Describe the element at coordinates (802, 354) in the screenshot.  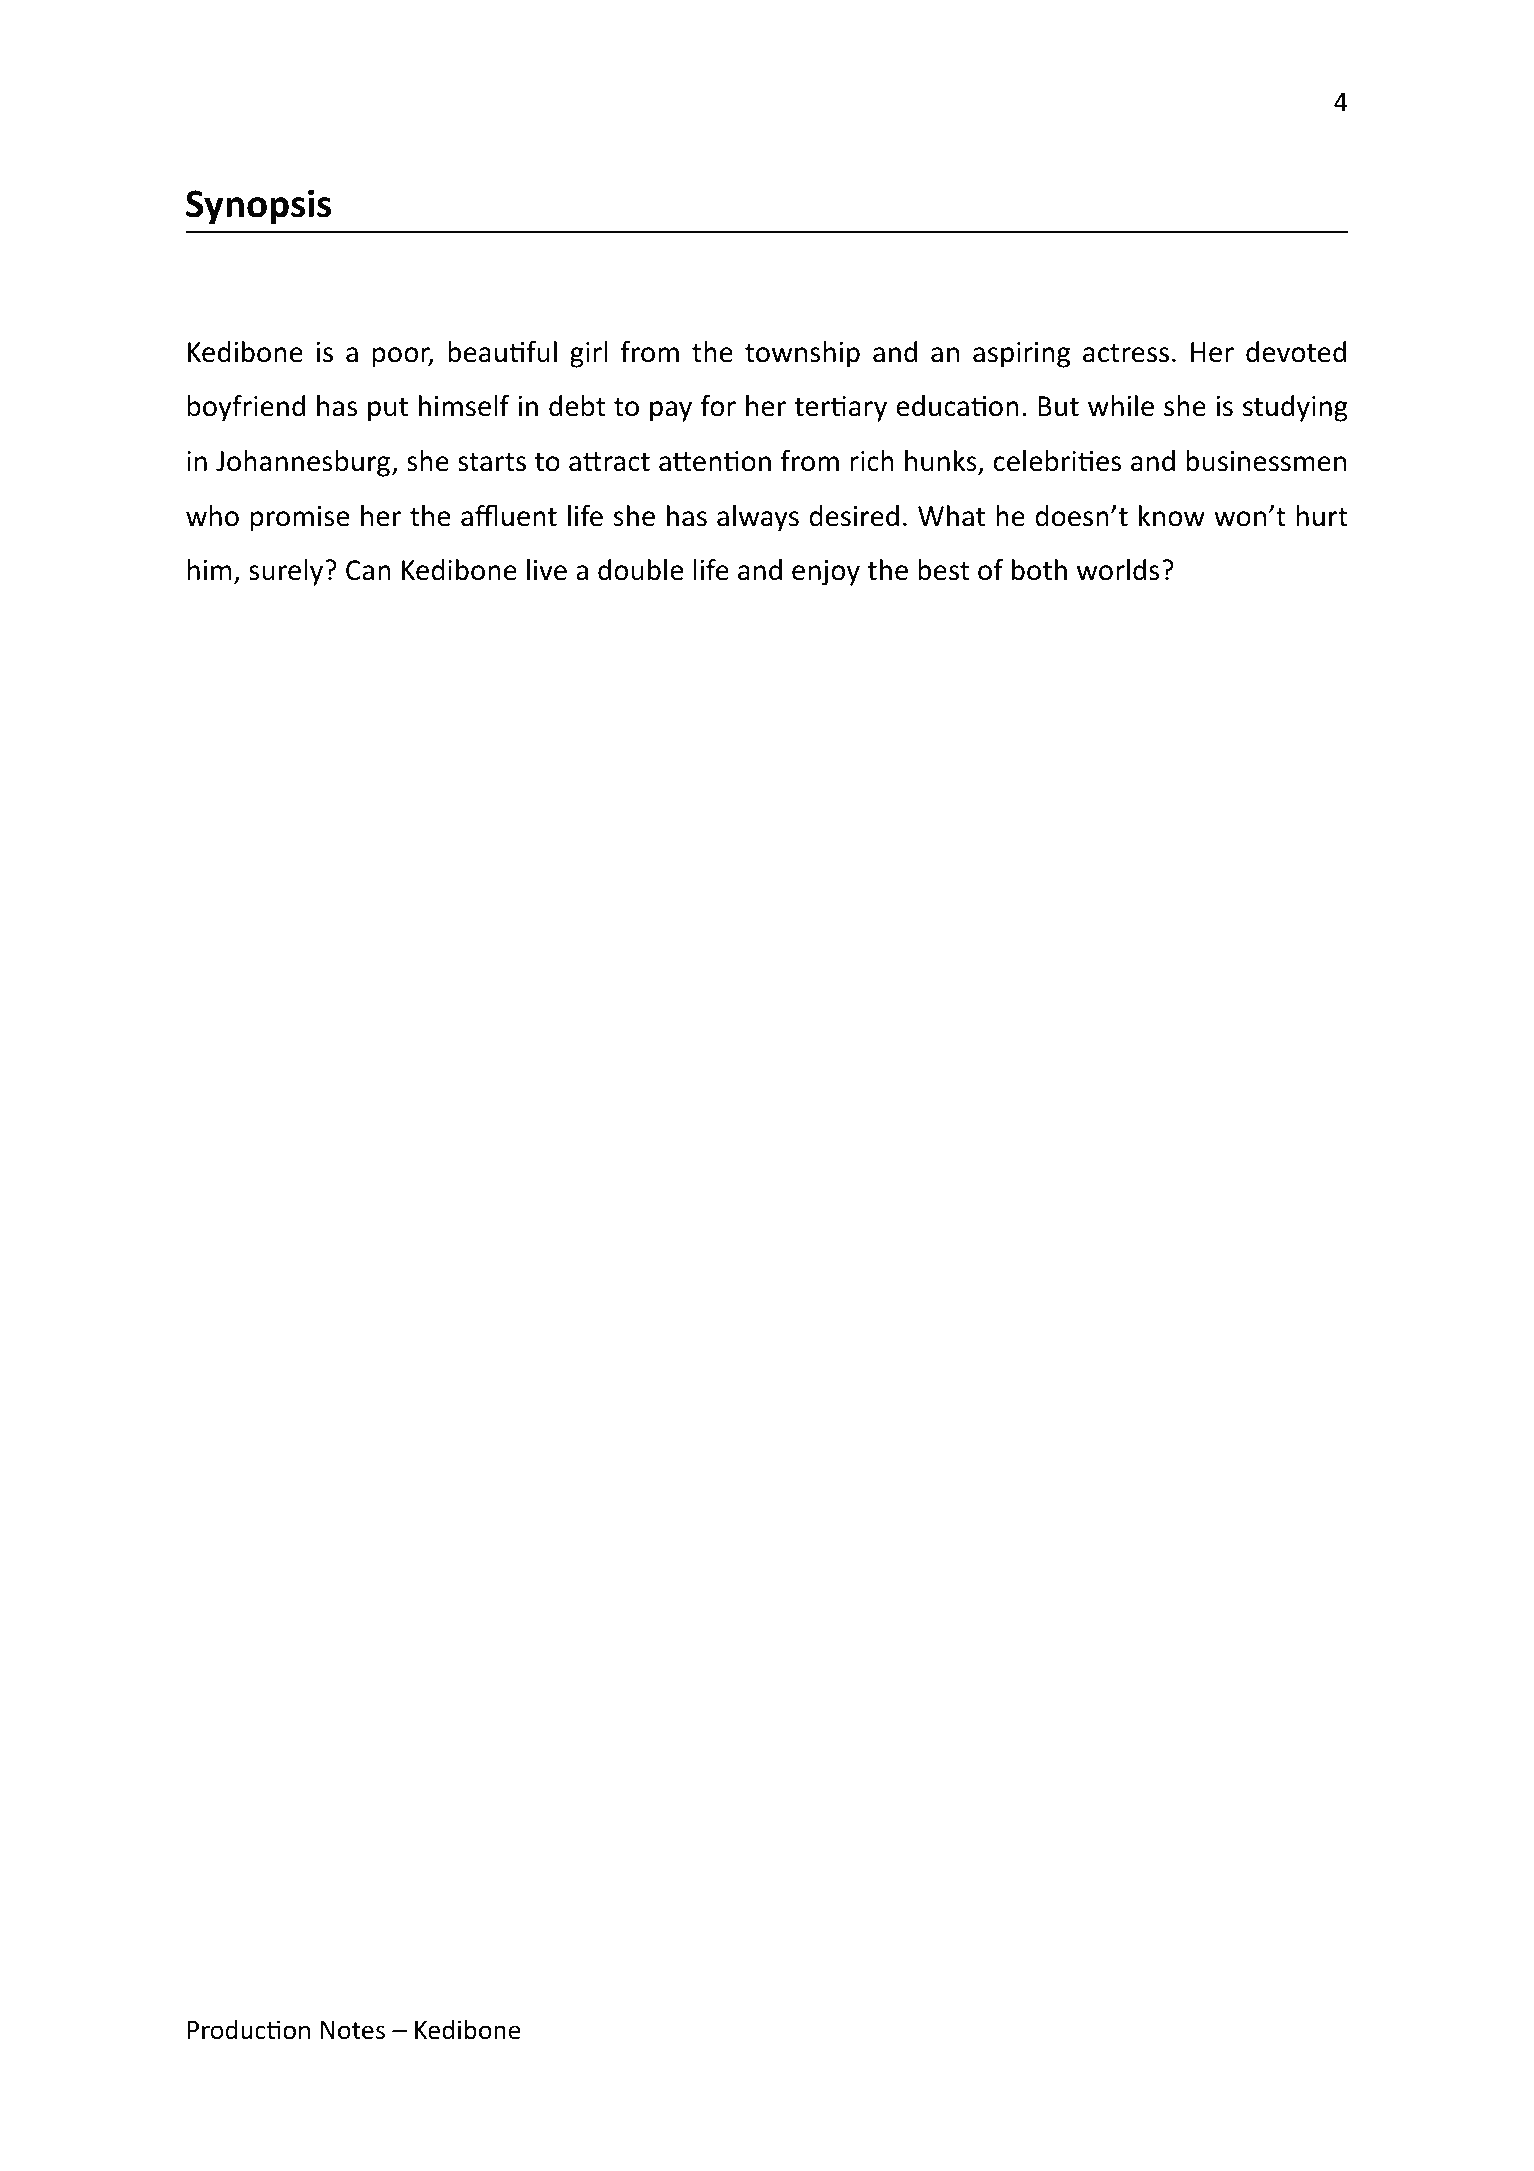
I see `township` at that location.
